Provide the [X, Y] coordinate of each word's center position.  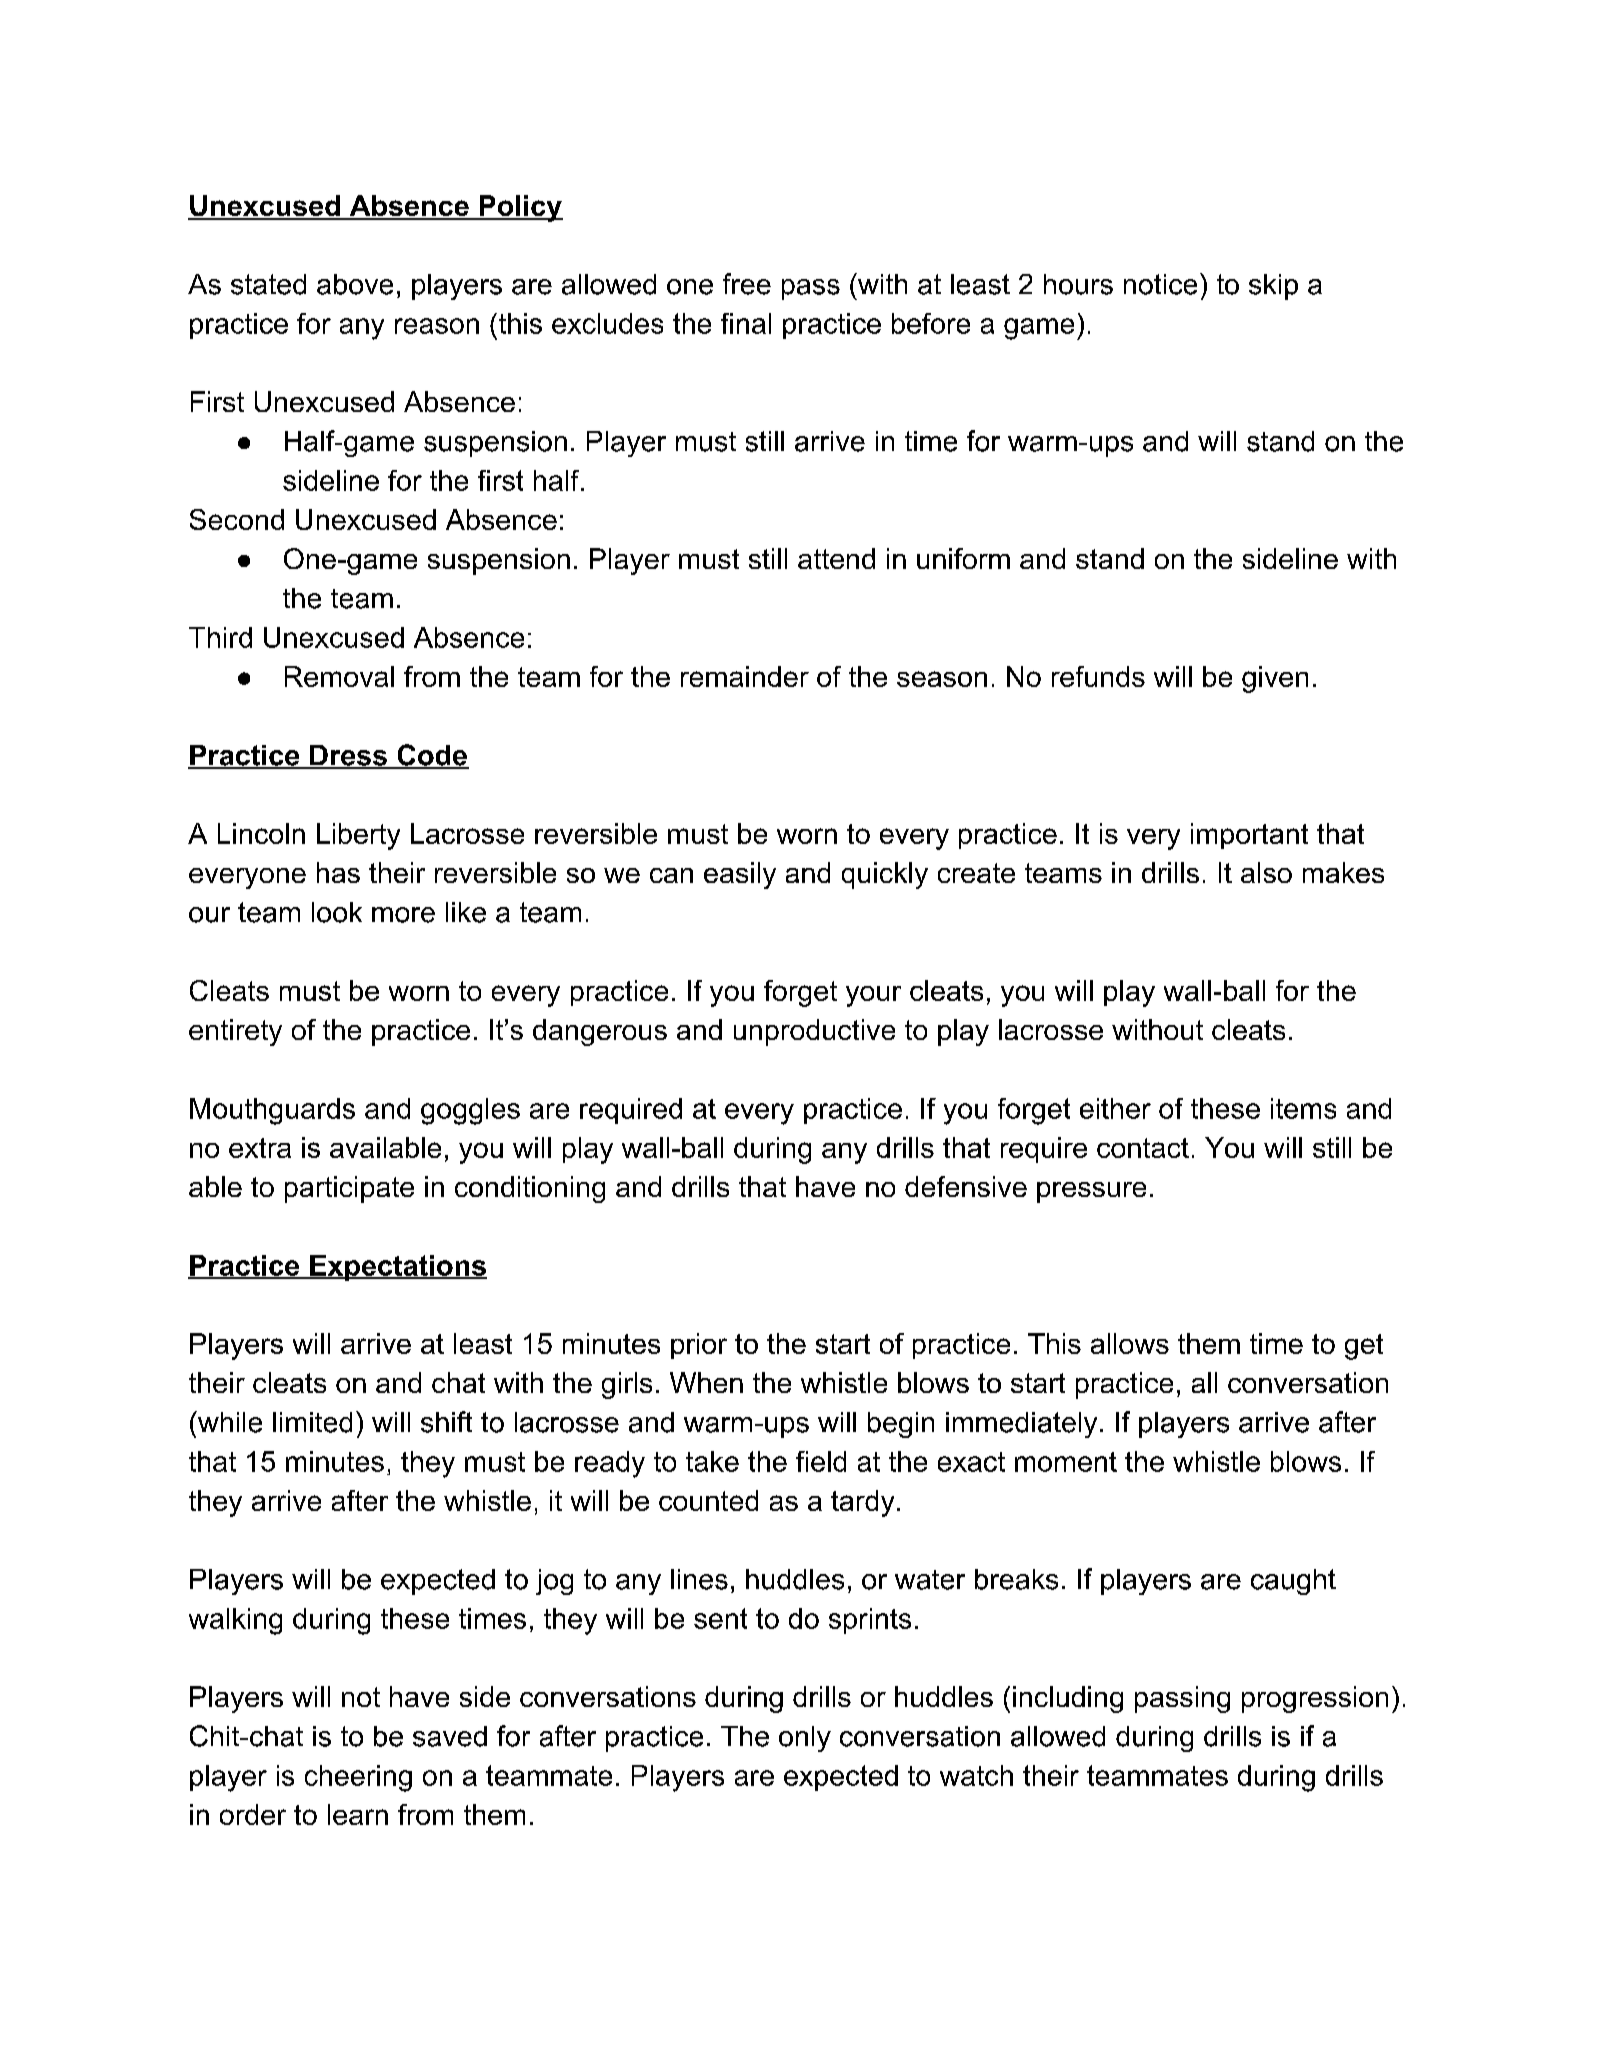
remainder [745, 676]
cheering [358, 1778]
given [1275, 679]
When [706, 1382]
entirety [235, 1032]
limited [312, 1422]
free [747, 284]
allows [1130, 1343]
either [1115, 1108]
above [355, 284]
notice [1160, 284]
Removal [339, 676]
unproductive [814, 1032]
